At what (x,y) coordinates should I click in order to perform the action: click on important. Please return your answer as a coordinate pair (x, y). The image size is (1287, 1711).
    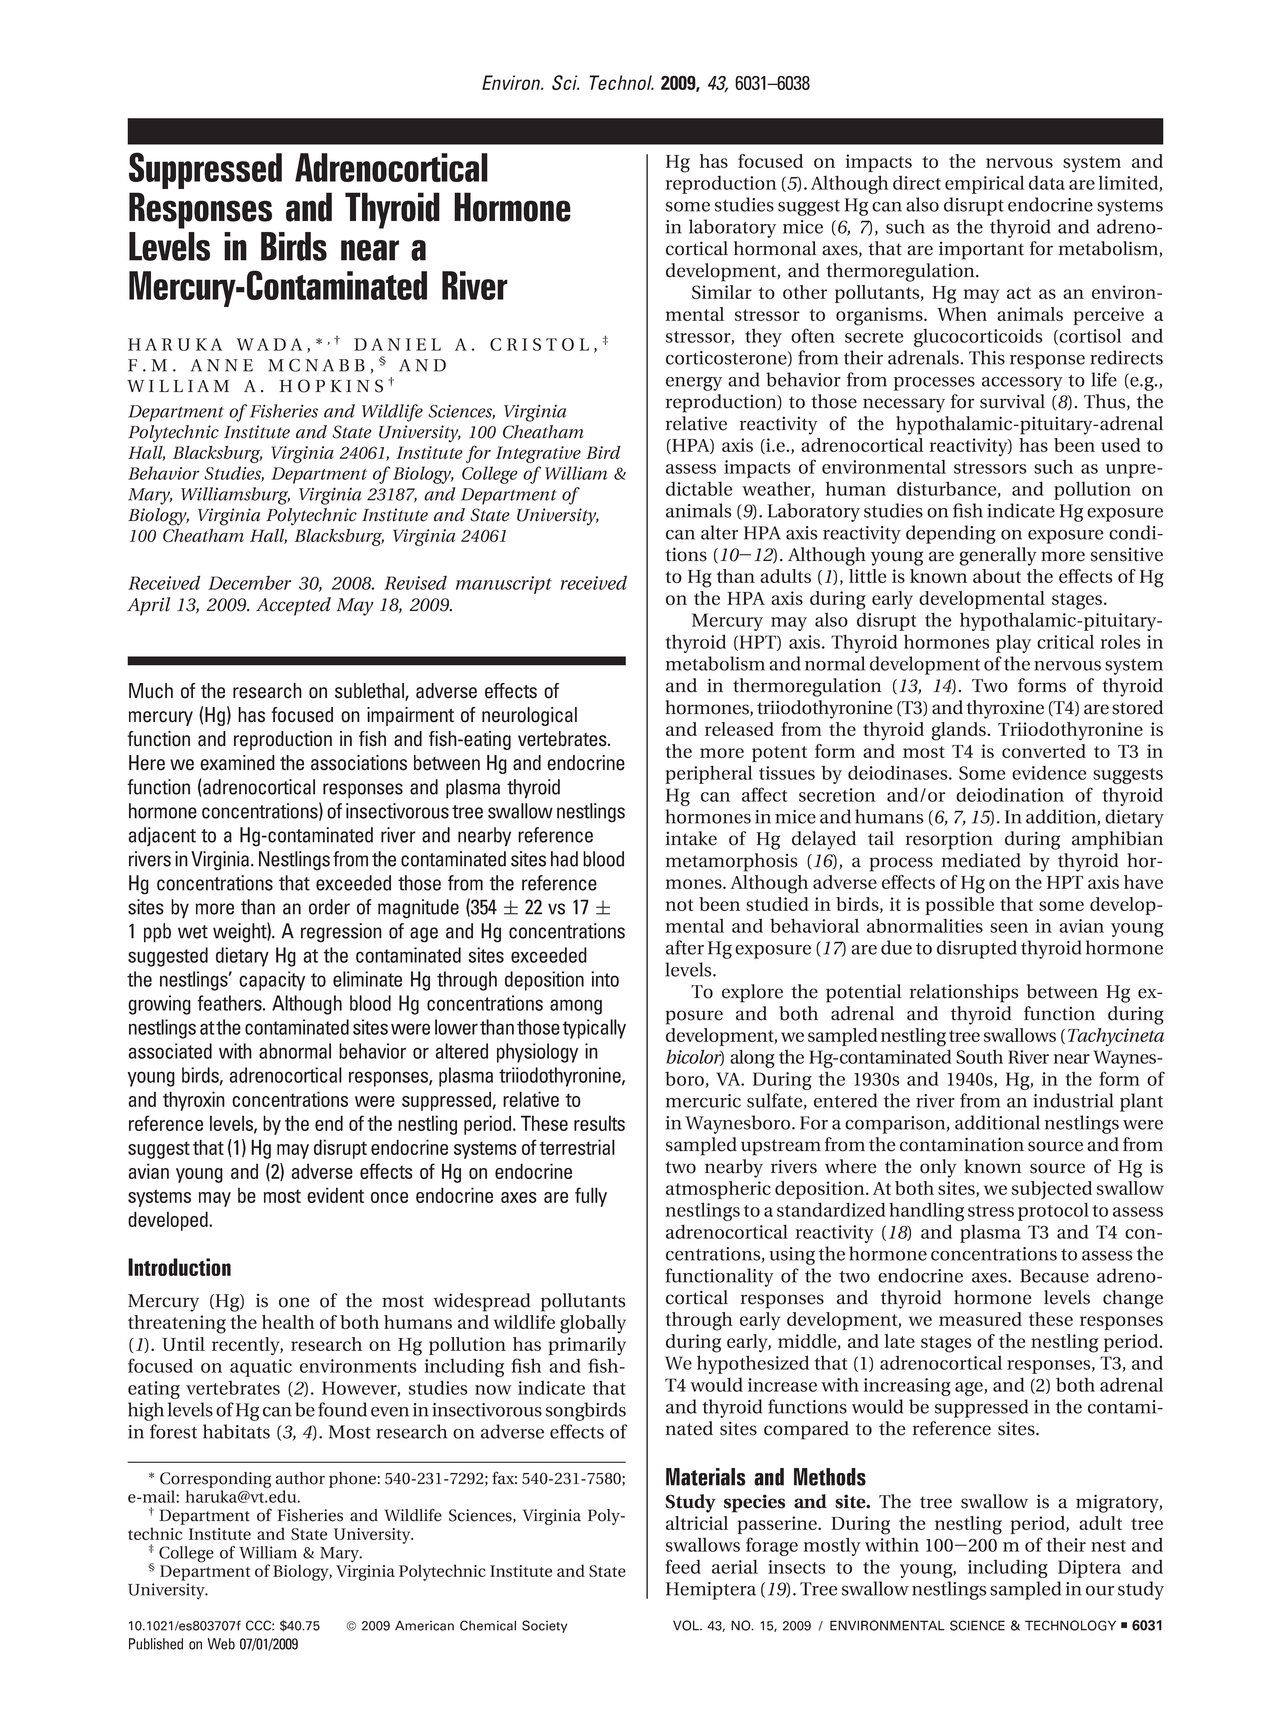
    Looking at the image, I should click on (981, 251).
